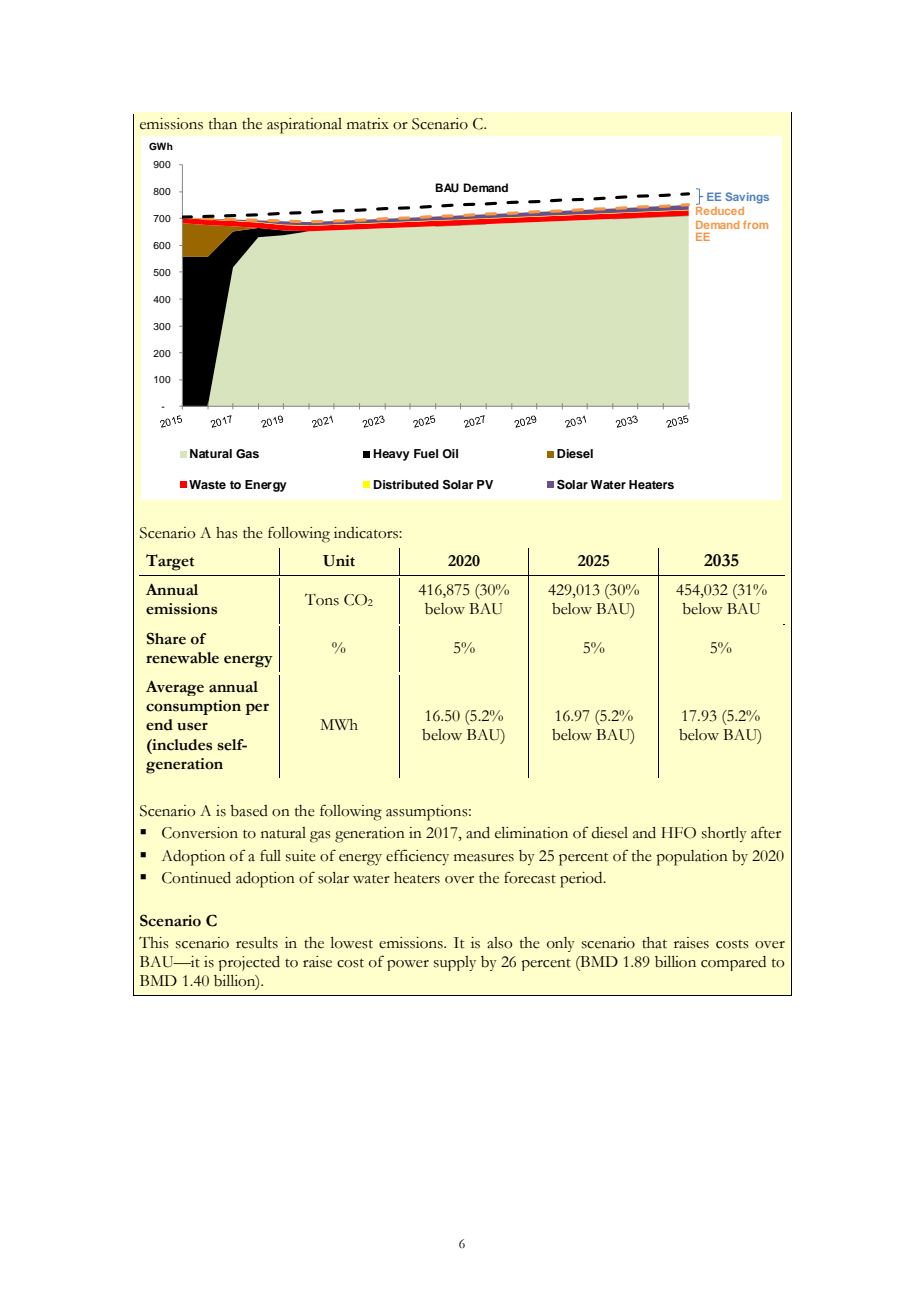 The height and width of the screenshot is (1308, 924). Describe the element at coordinates (367, 533) in the screenshot. I see `indicators` at that location.
